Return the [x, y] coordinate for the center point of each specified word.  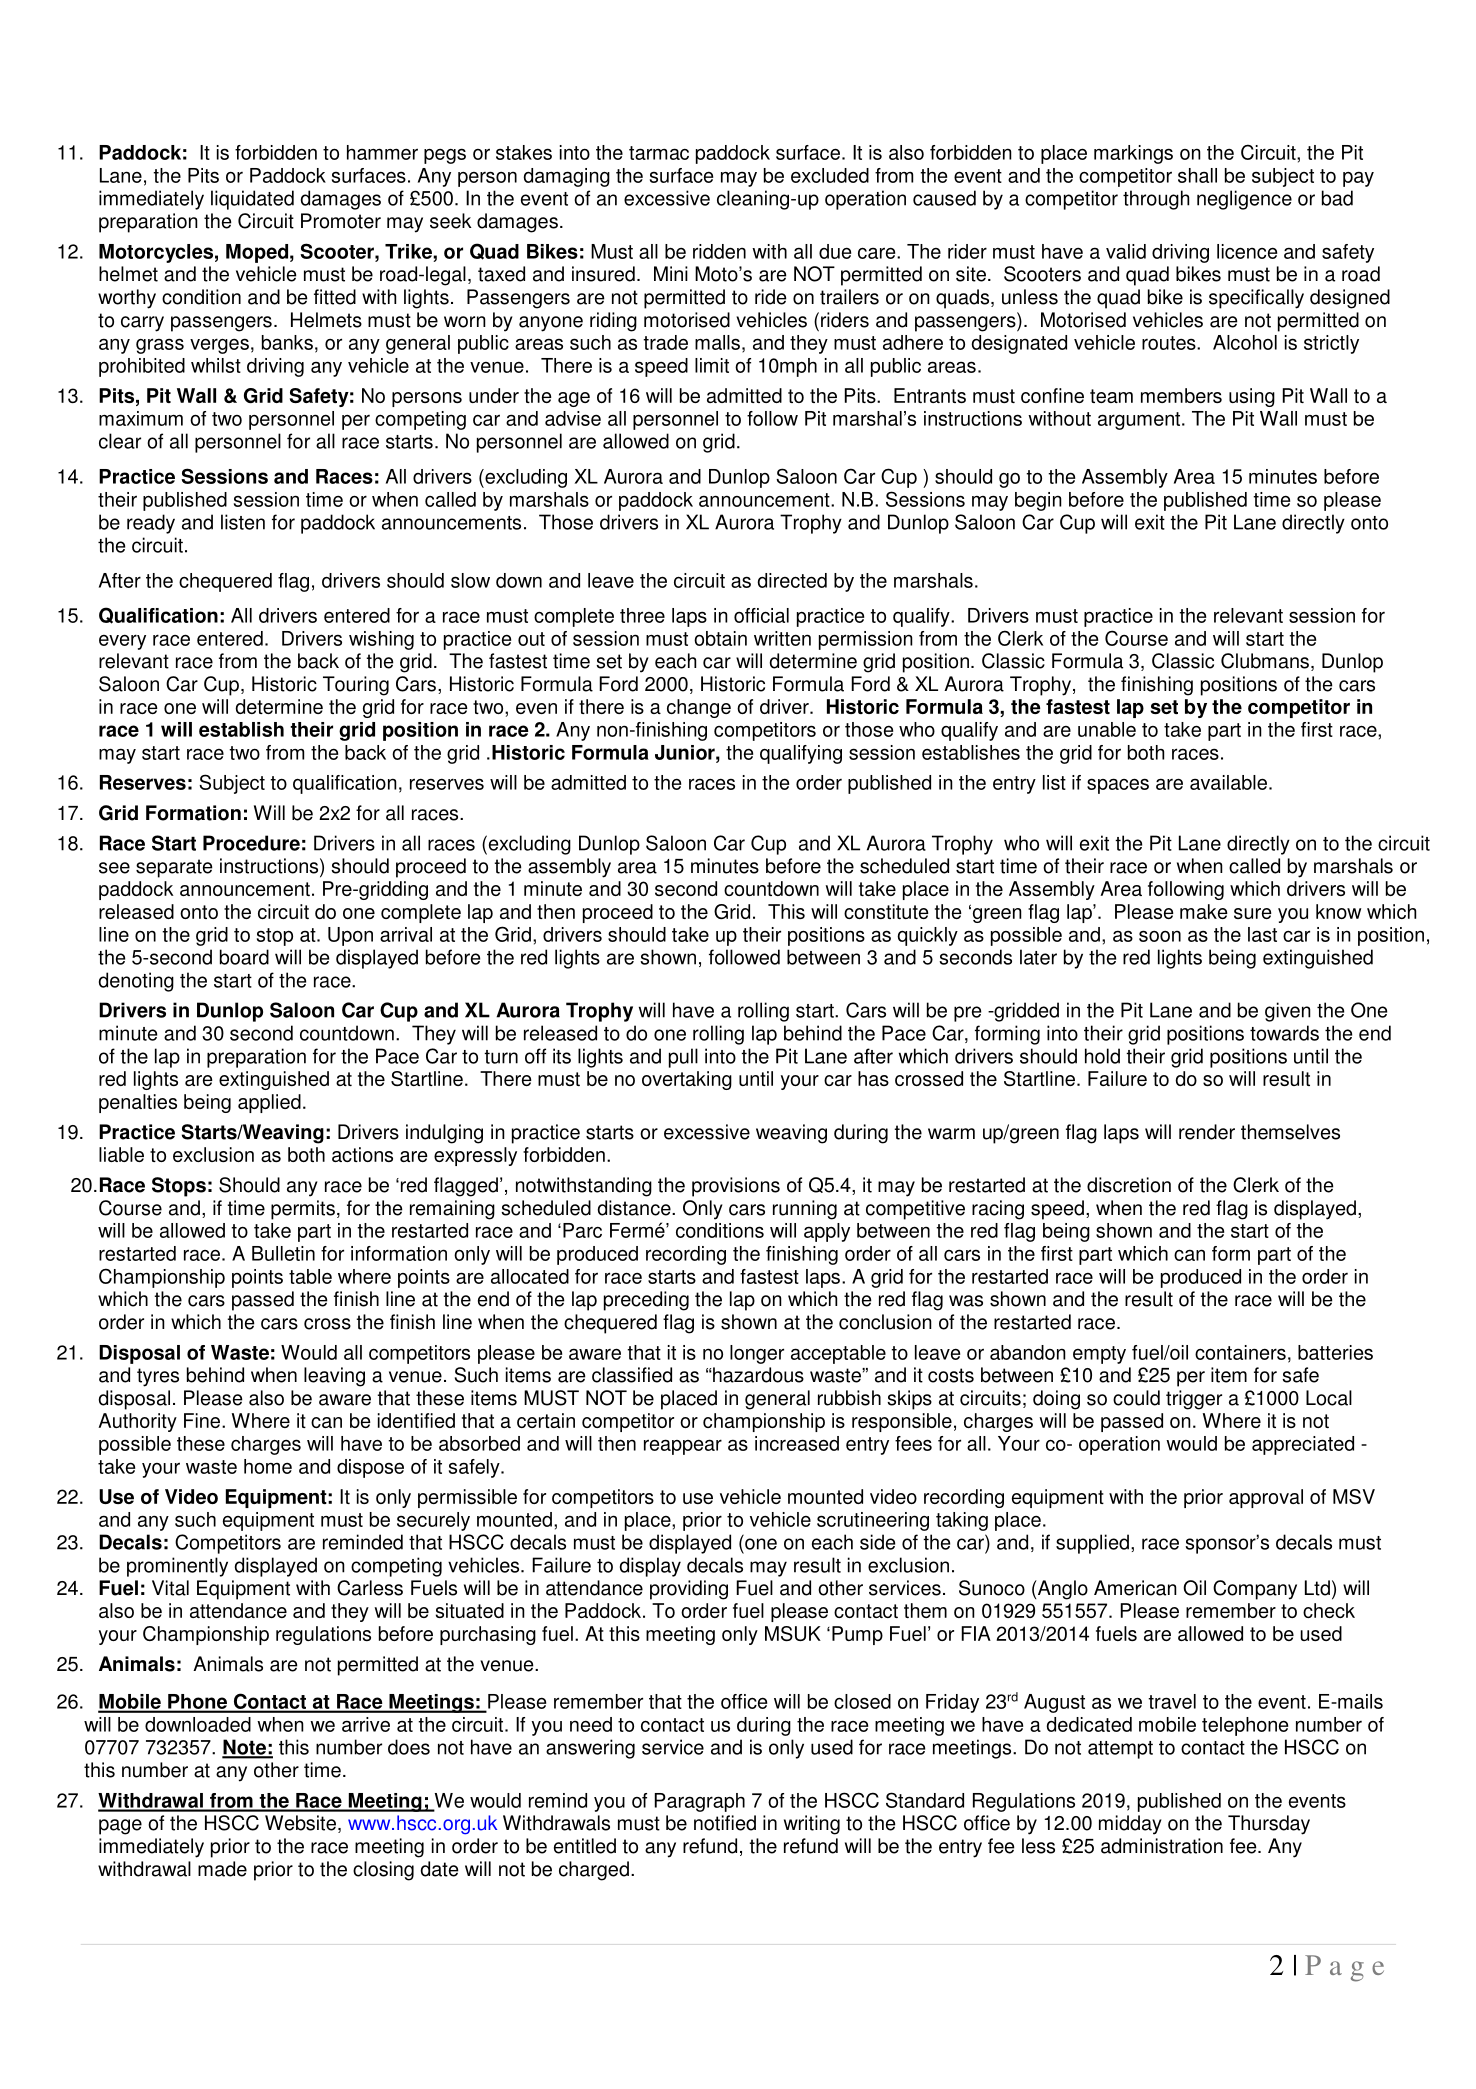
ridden [719, 251]
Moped [257, 253]
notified [725, 1823]
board [244, 957]
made [222, 1869]
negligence [1244, 200]
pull [683, 1058]
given [1288, 1012]
